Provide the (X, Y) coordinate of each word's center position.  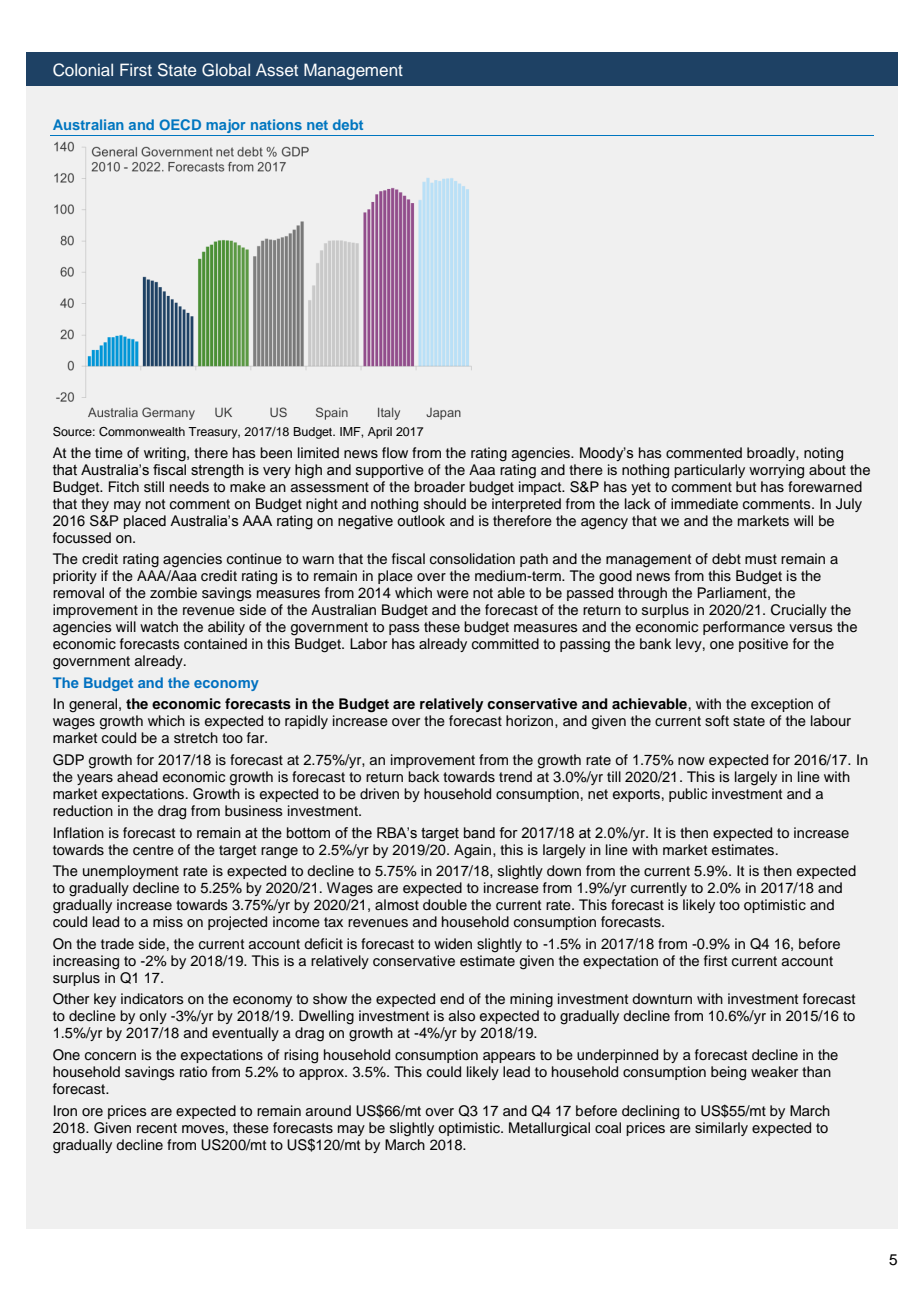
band (479, 833)
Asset (277, 69)
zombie (173, 593)
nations (276, 124)
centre (153, 850)
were (453, 594)
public (688, 795)
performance (744, 628)
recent (157, 1128)
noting (823, 454)
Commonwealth (142, 432)
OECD (180, 124)
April (380, 433)
